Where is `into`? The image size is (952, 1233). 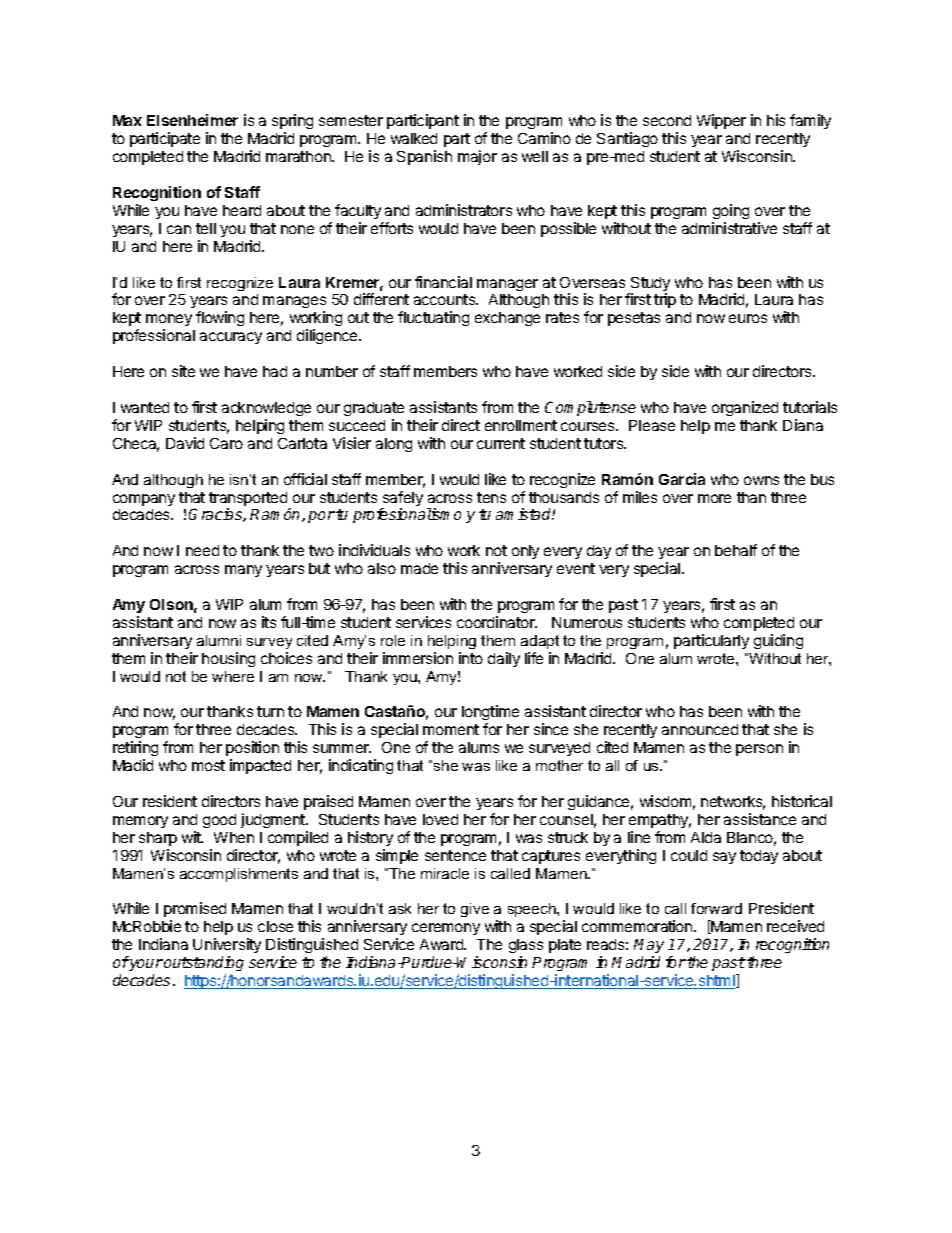
into is located at coordinates (471, 658).
